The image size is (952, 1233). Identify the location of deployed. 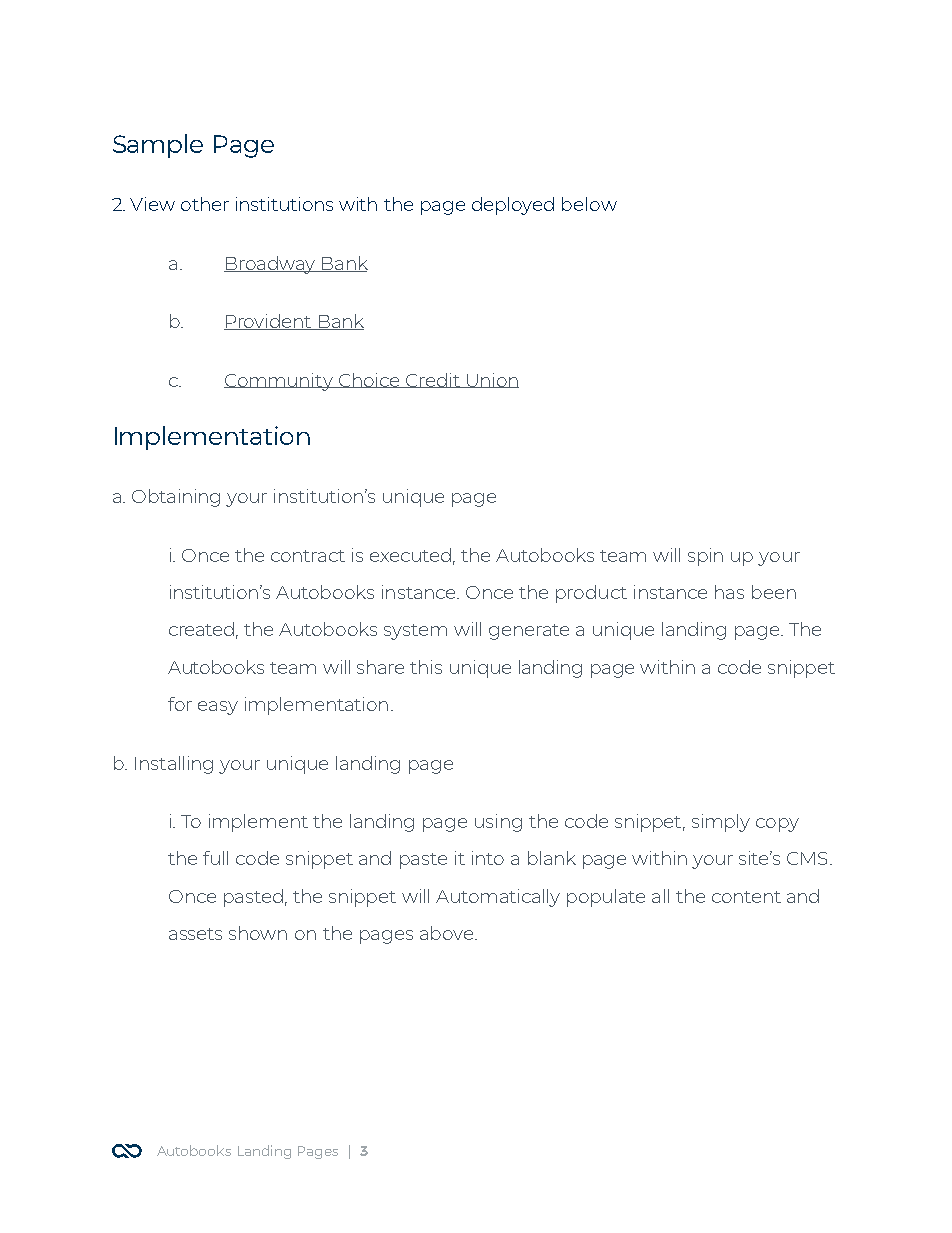
(513, 206).
